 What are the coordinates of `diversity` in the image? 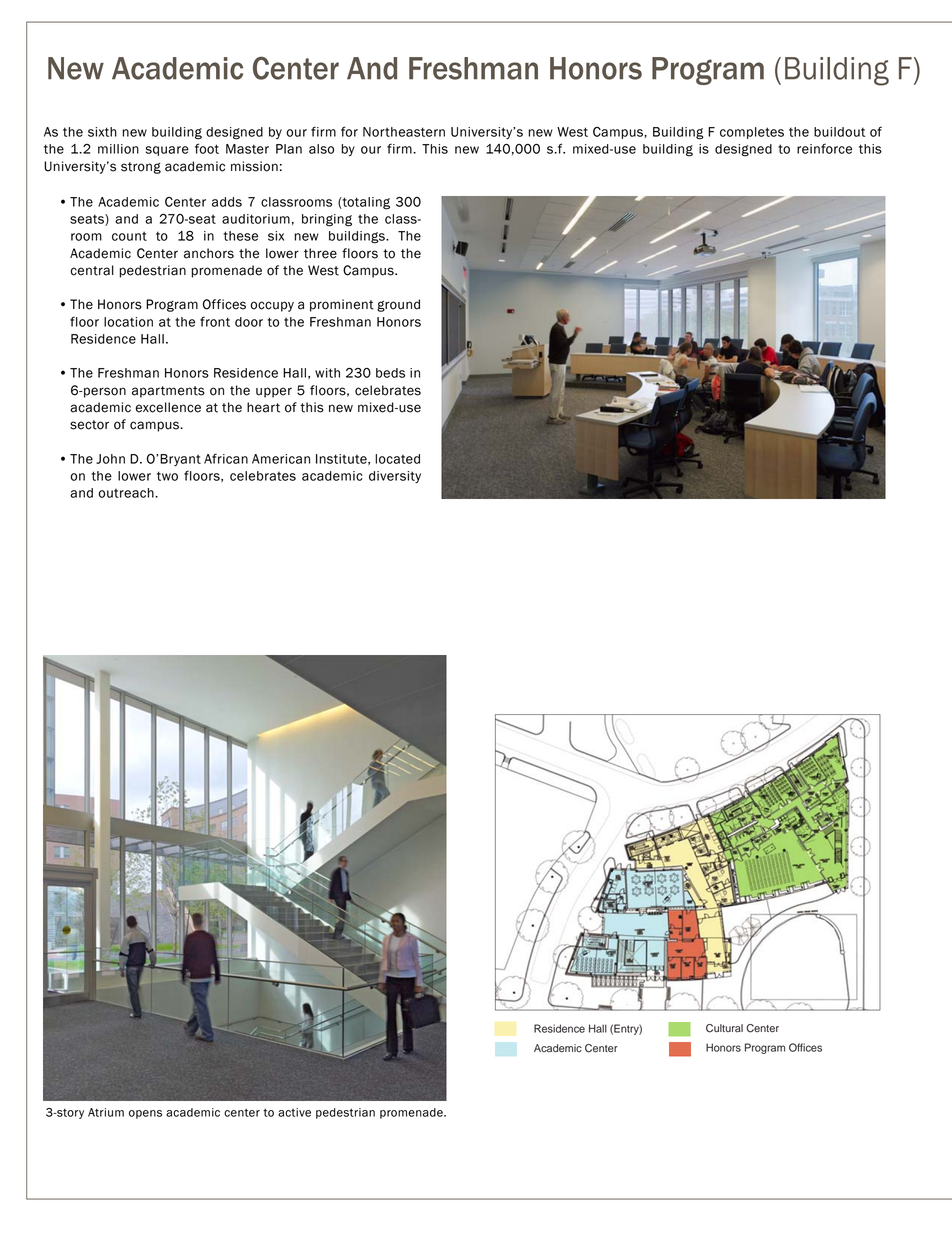 It's located at (395, 477).
